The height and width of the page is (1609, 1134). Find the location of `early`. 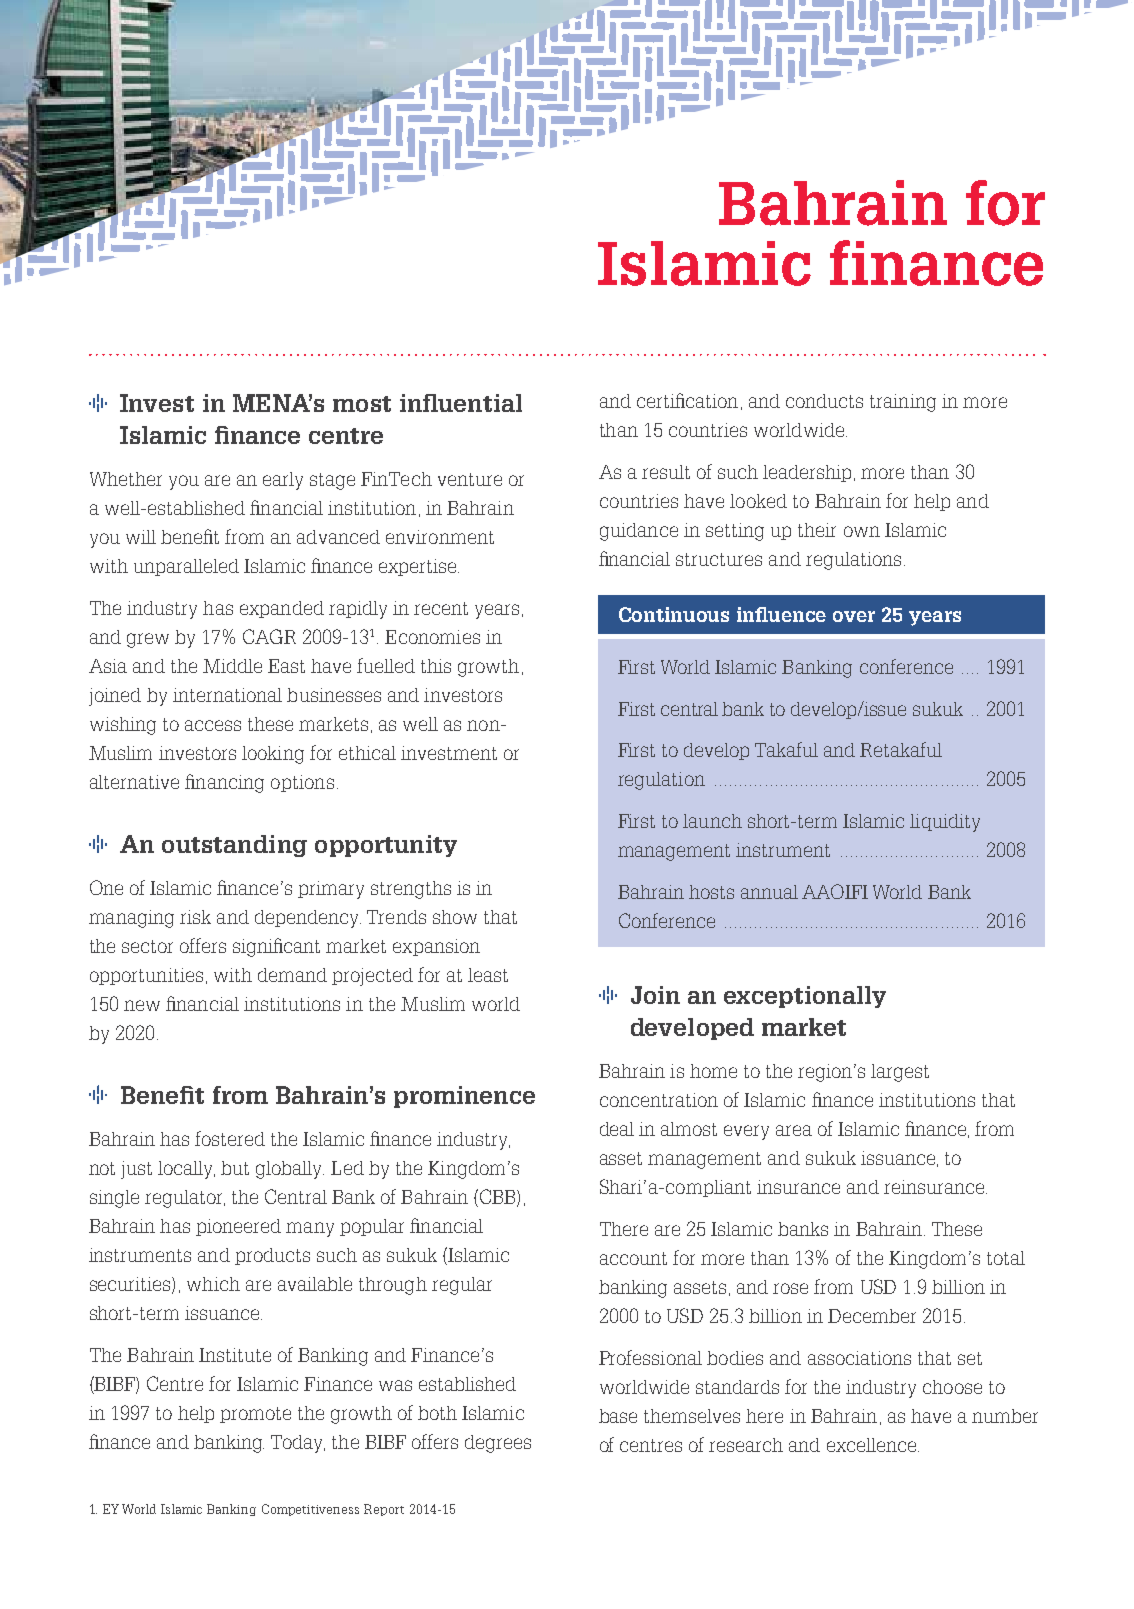

early is located at coordinates (283, 481).
